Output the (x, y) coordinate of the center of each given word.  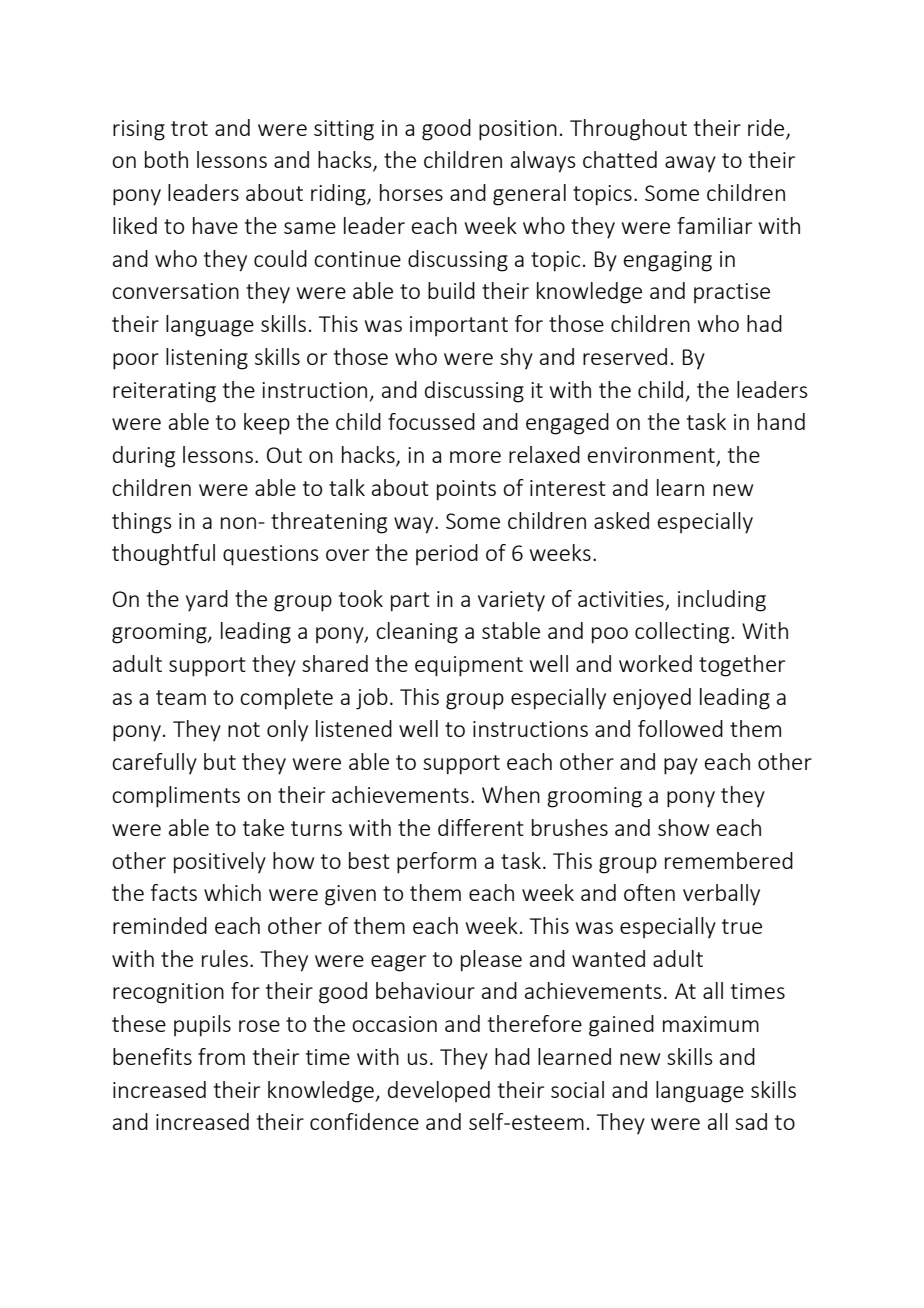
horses (411, 192)
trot (189, 128)
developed (439, 1091)
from (221, 1056)
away (690, 164)
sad (751, 1121)
